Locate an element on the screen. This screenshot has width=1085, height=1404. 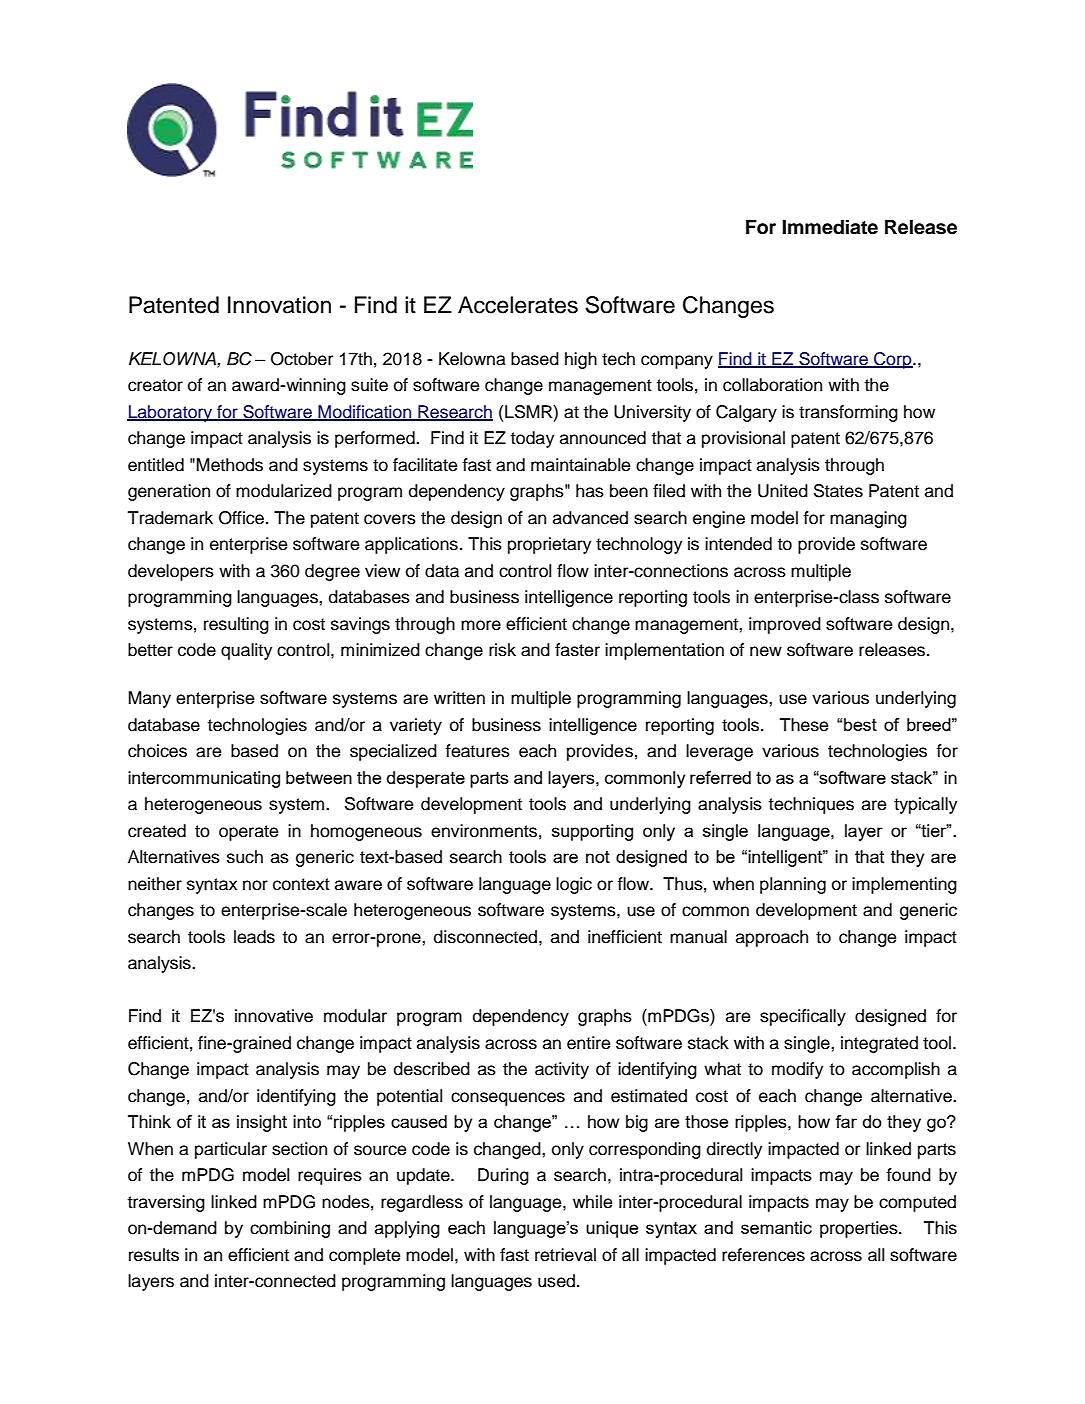
improved is located at coordinates (785, 625).
